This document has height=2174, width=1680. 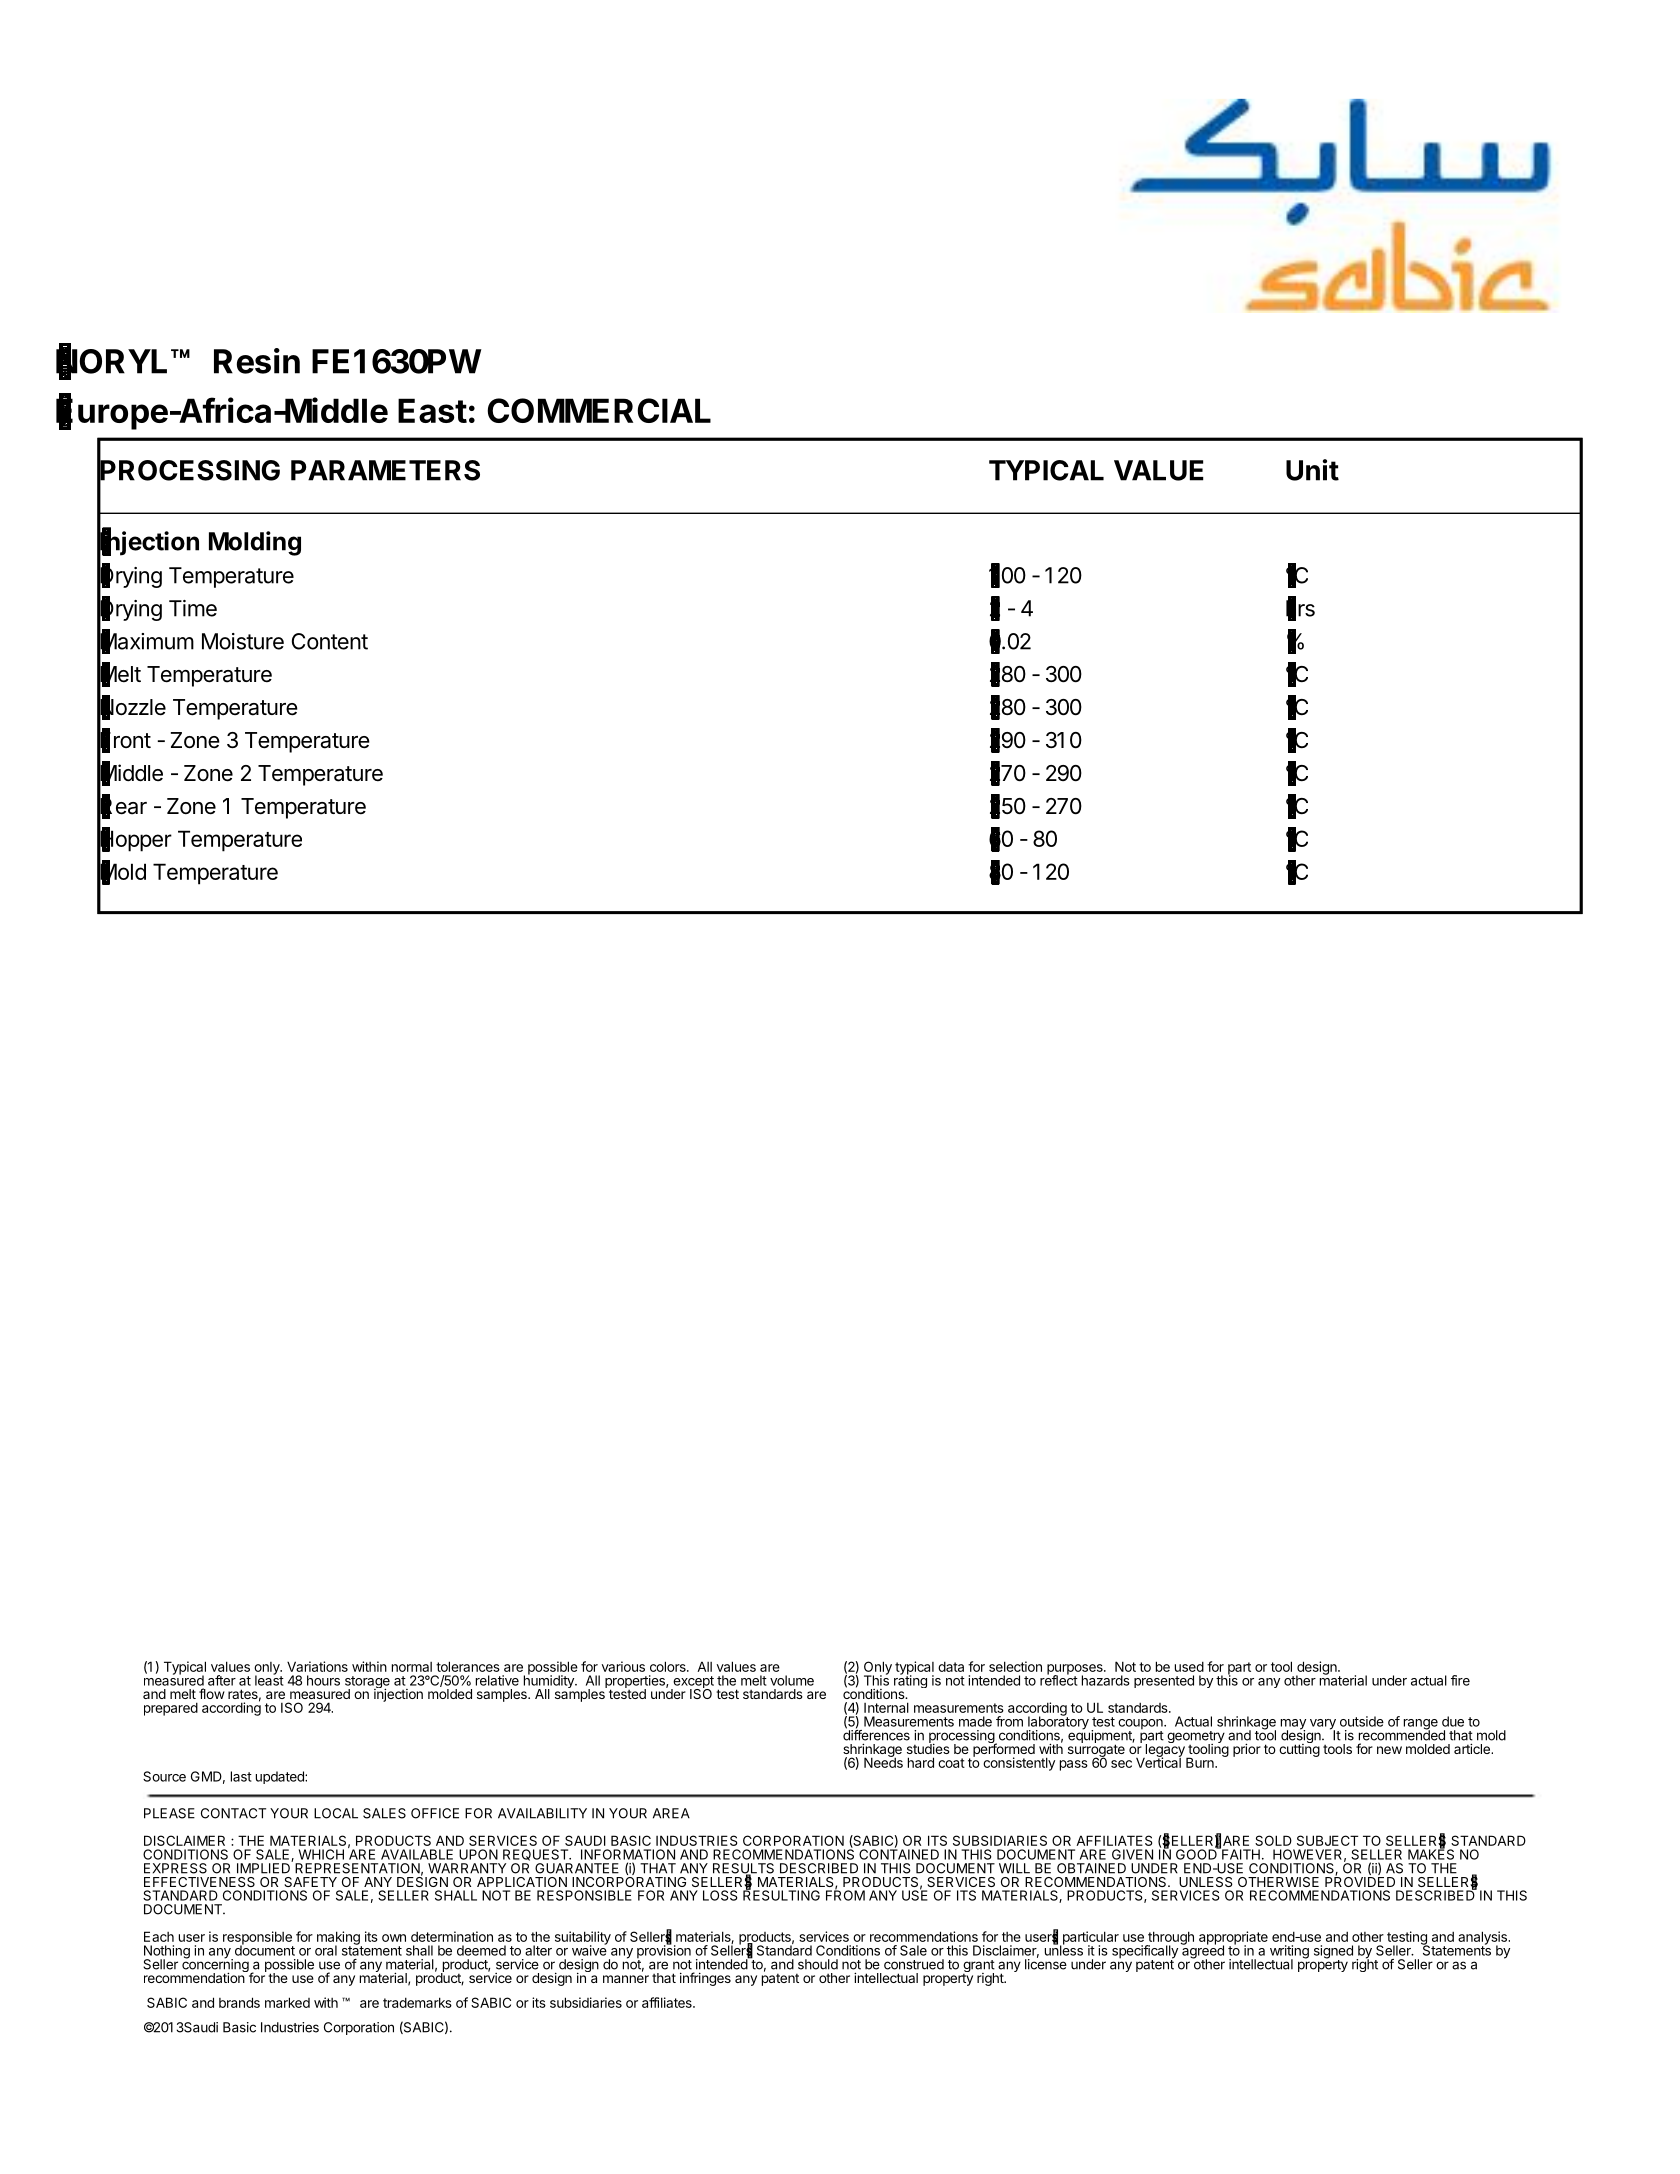 I want to click on data, so click(x=951, y=1666).
